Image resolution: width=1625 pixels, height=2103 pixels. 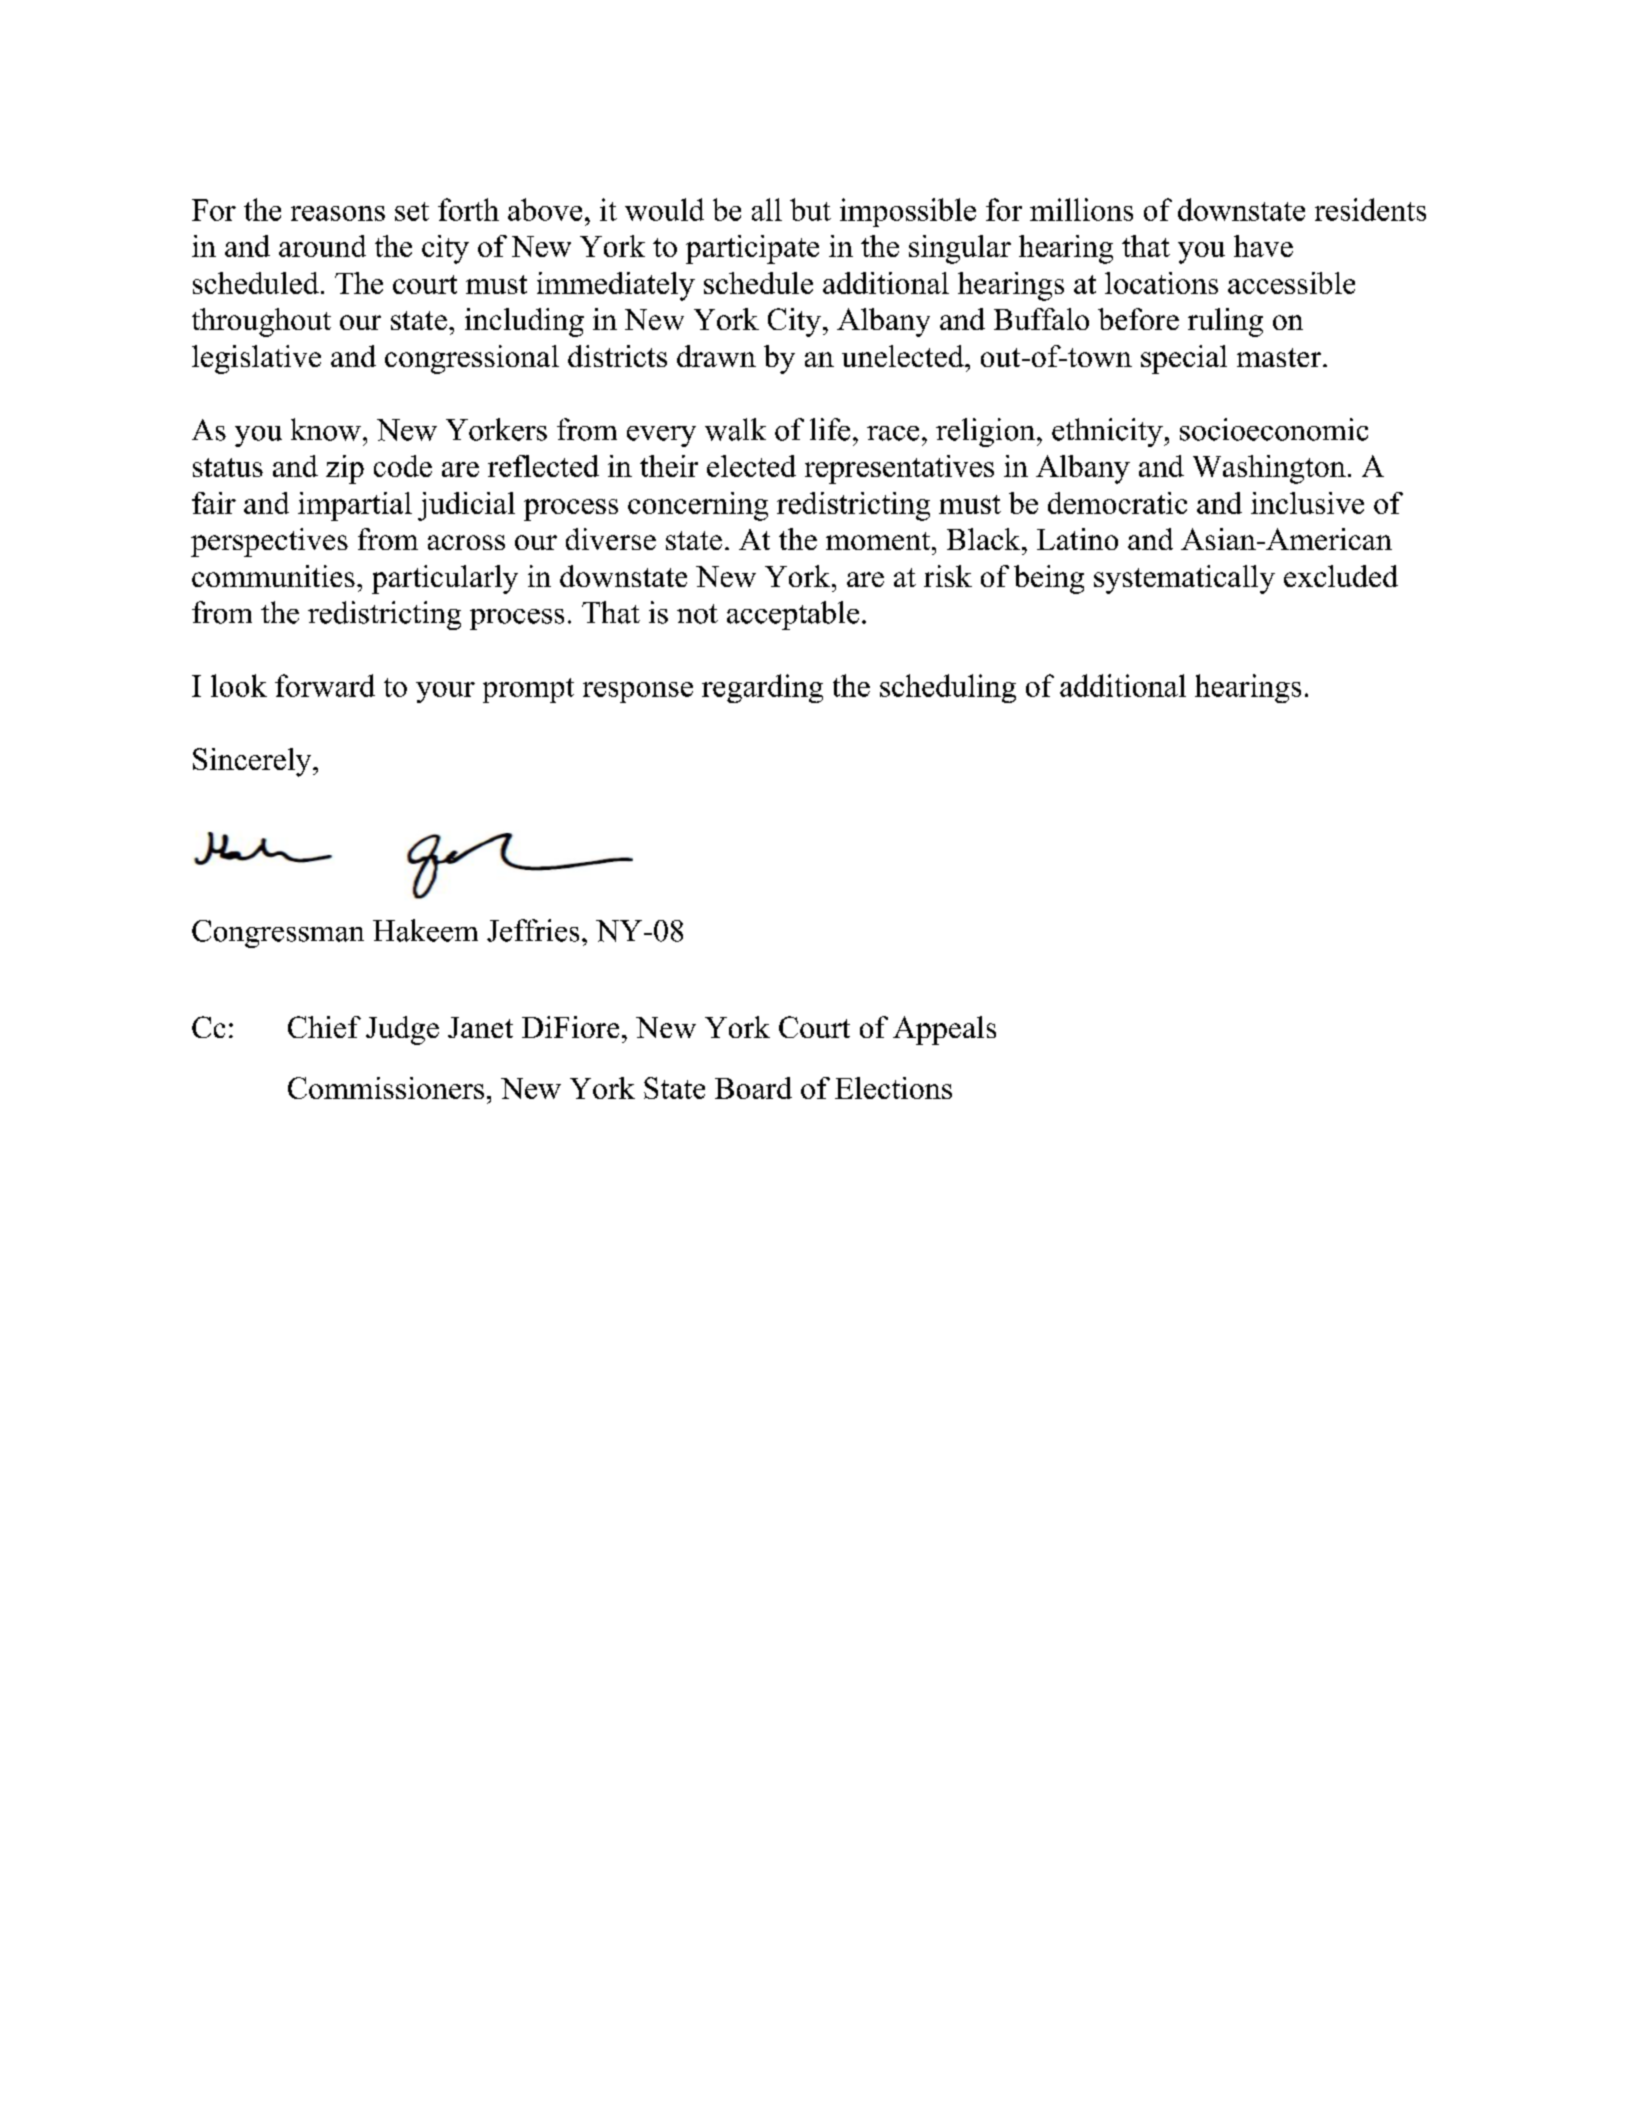 I want to click on systematically, so click(x=1184, y=579).
